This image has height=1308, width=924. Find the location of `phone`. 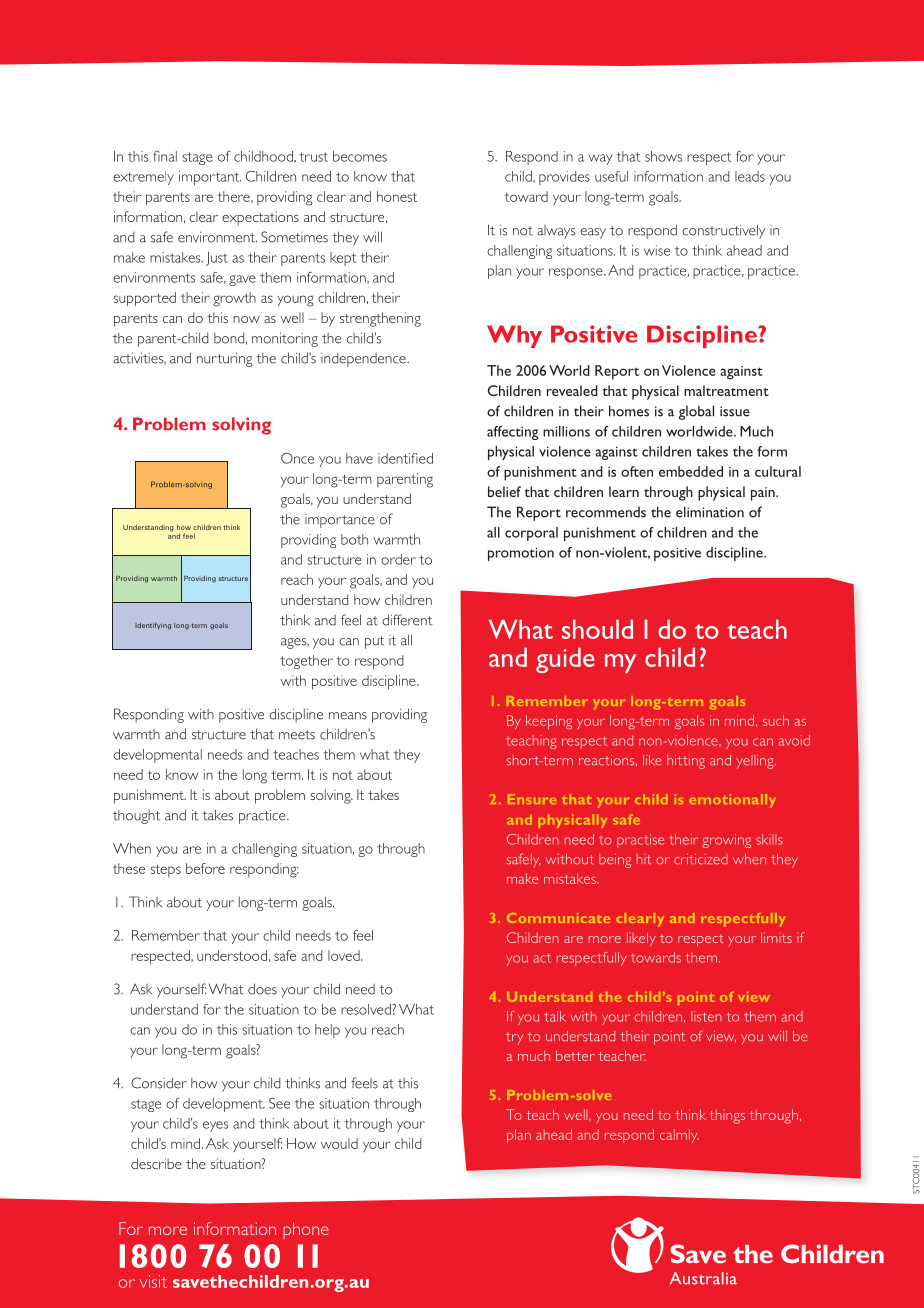

phone is located at coordinates (306, 1230).
